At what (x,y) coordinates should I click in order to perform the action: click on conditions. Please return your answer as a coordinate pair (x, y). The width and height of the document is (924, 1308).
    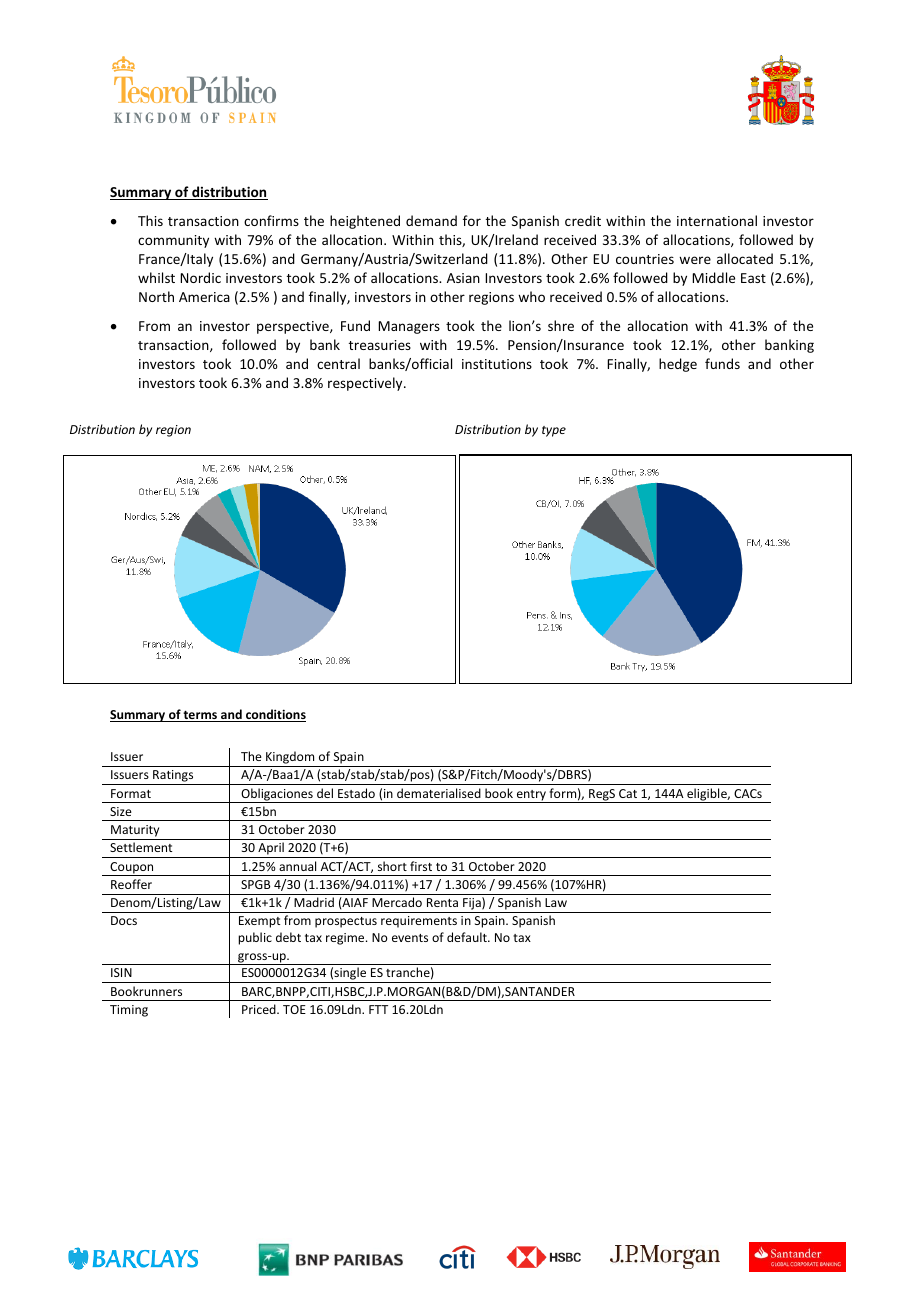
    Looking at the image, I should click on (275, 715).
